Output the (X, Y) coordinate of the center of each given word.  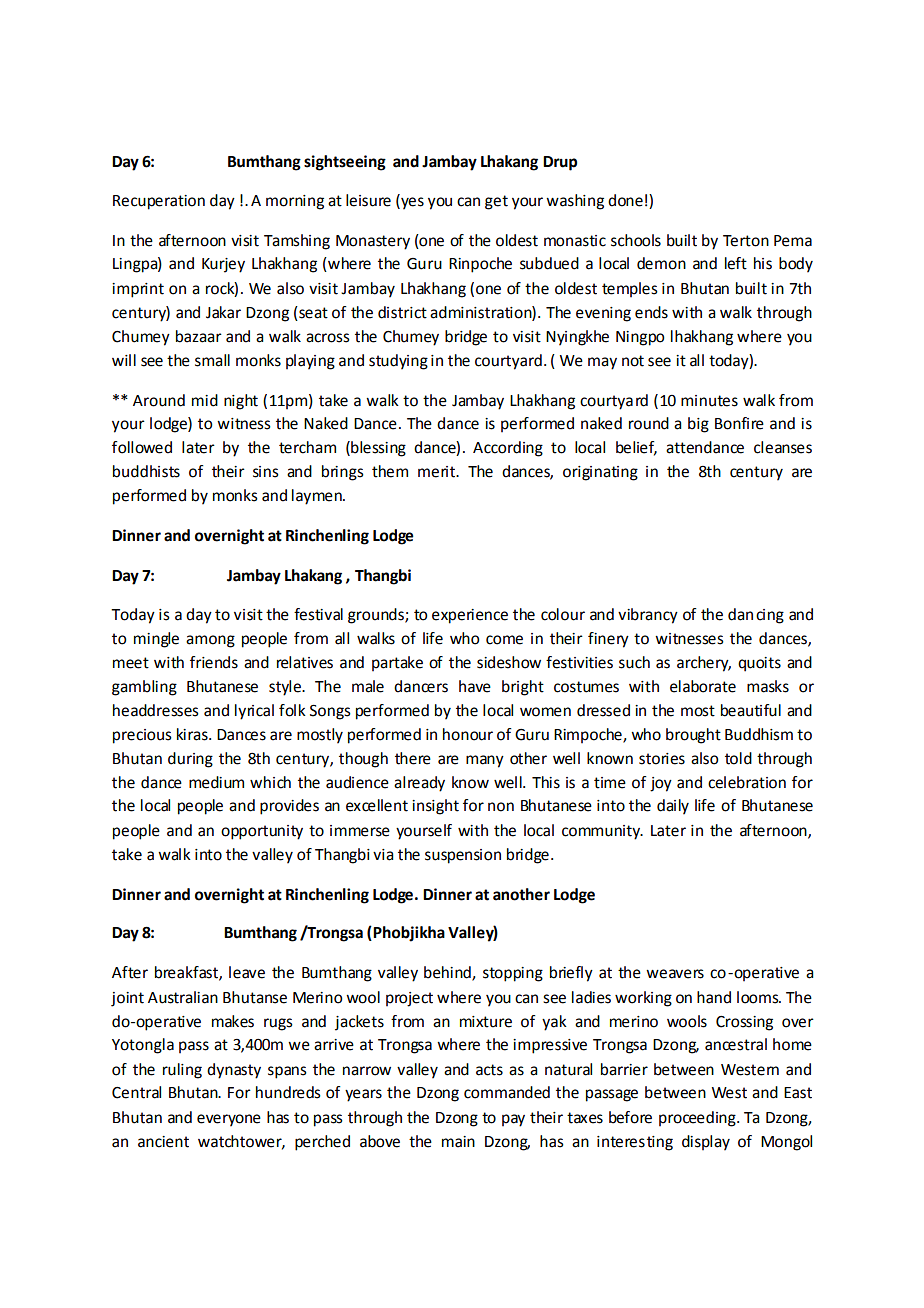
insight (435, 807)
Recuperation (159, 202)
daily (673, 807)
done (625, 200)
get (496, 202)
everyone (229, 1120)
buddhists (146, 471)
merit (437, 472)
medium (216, 782)
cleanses (783, 447)
